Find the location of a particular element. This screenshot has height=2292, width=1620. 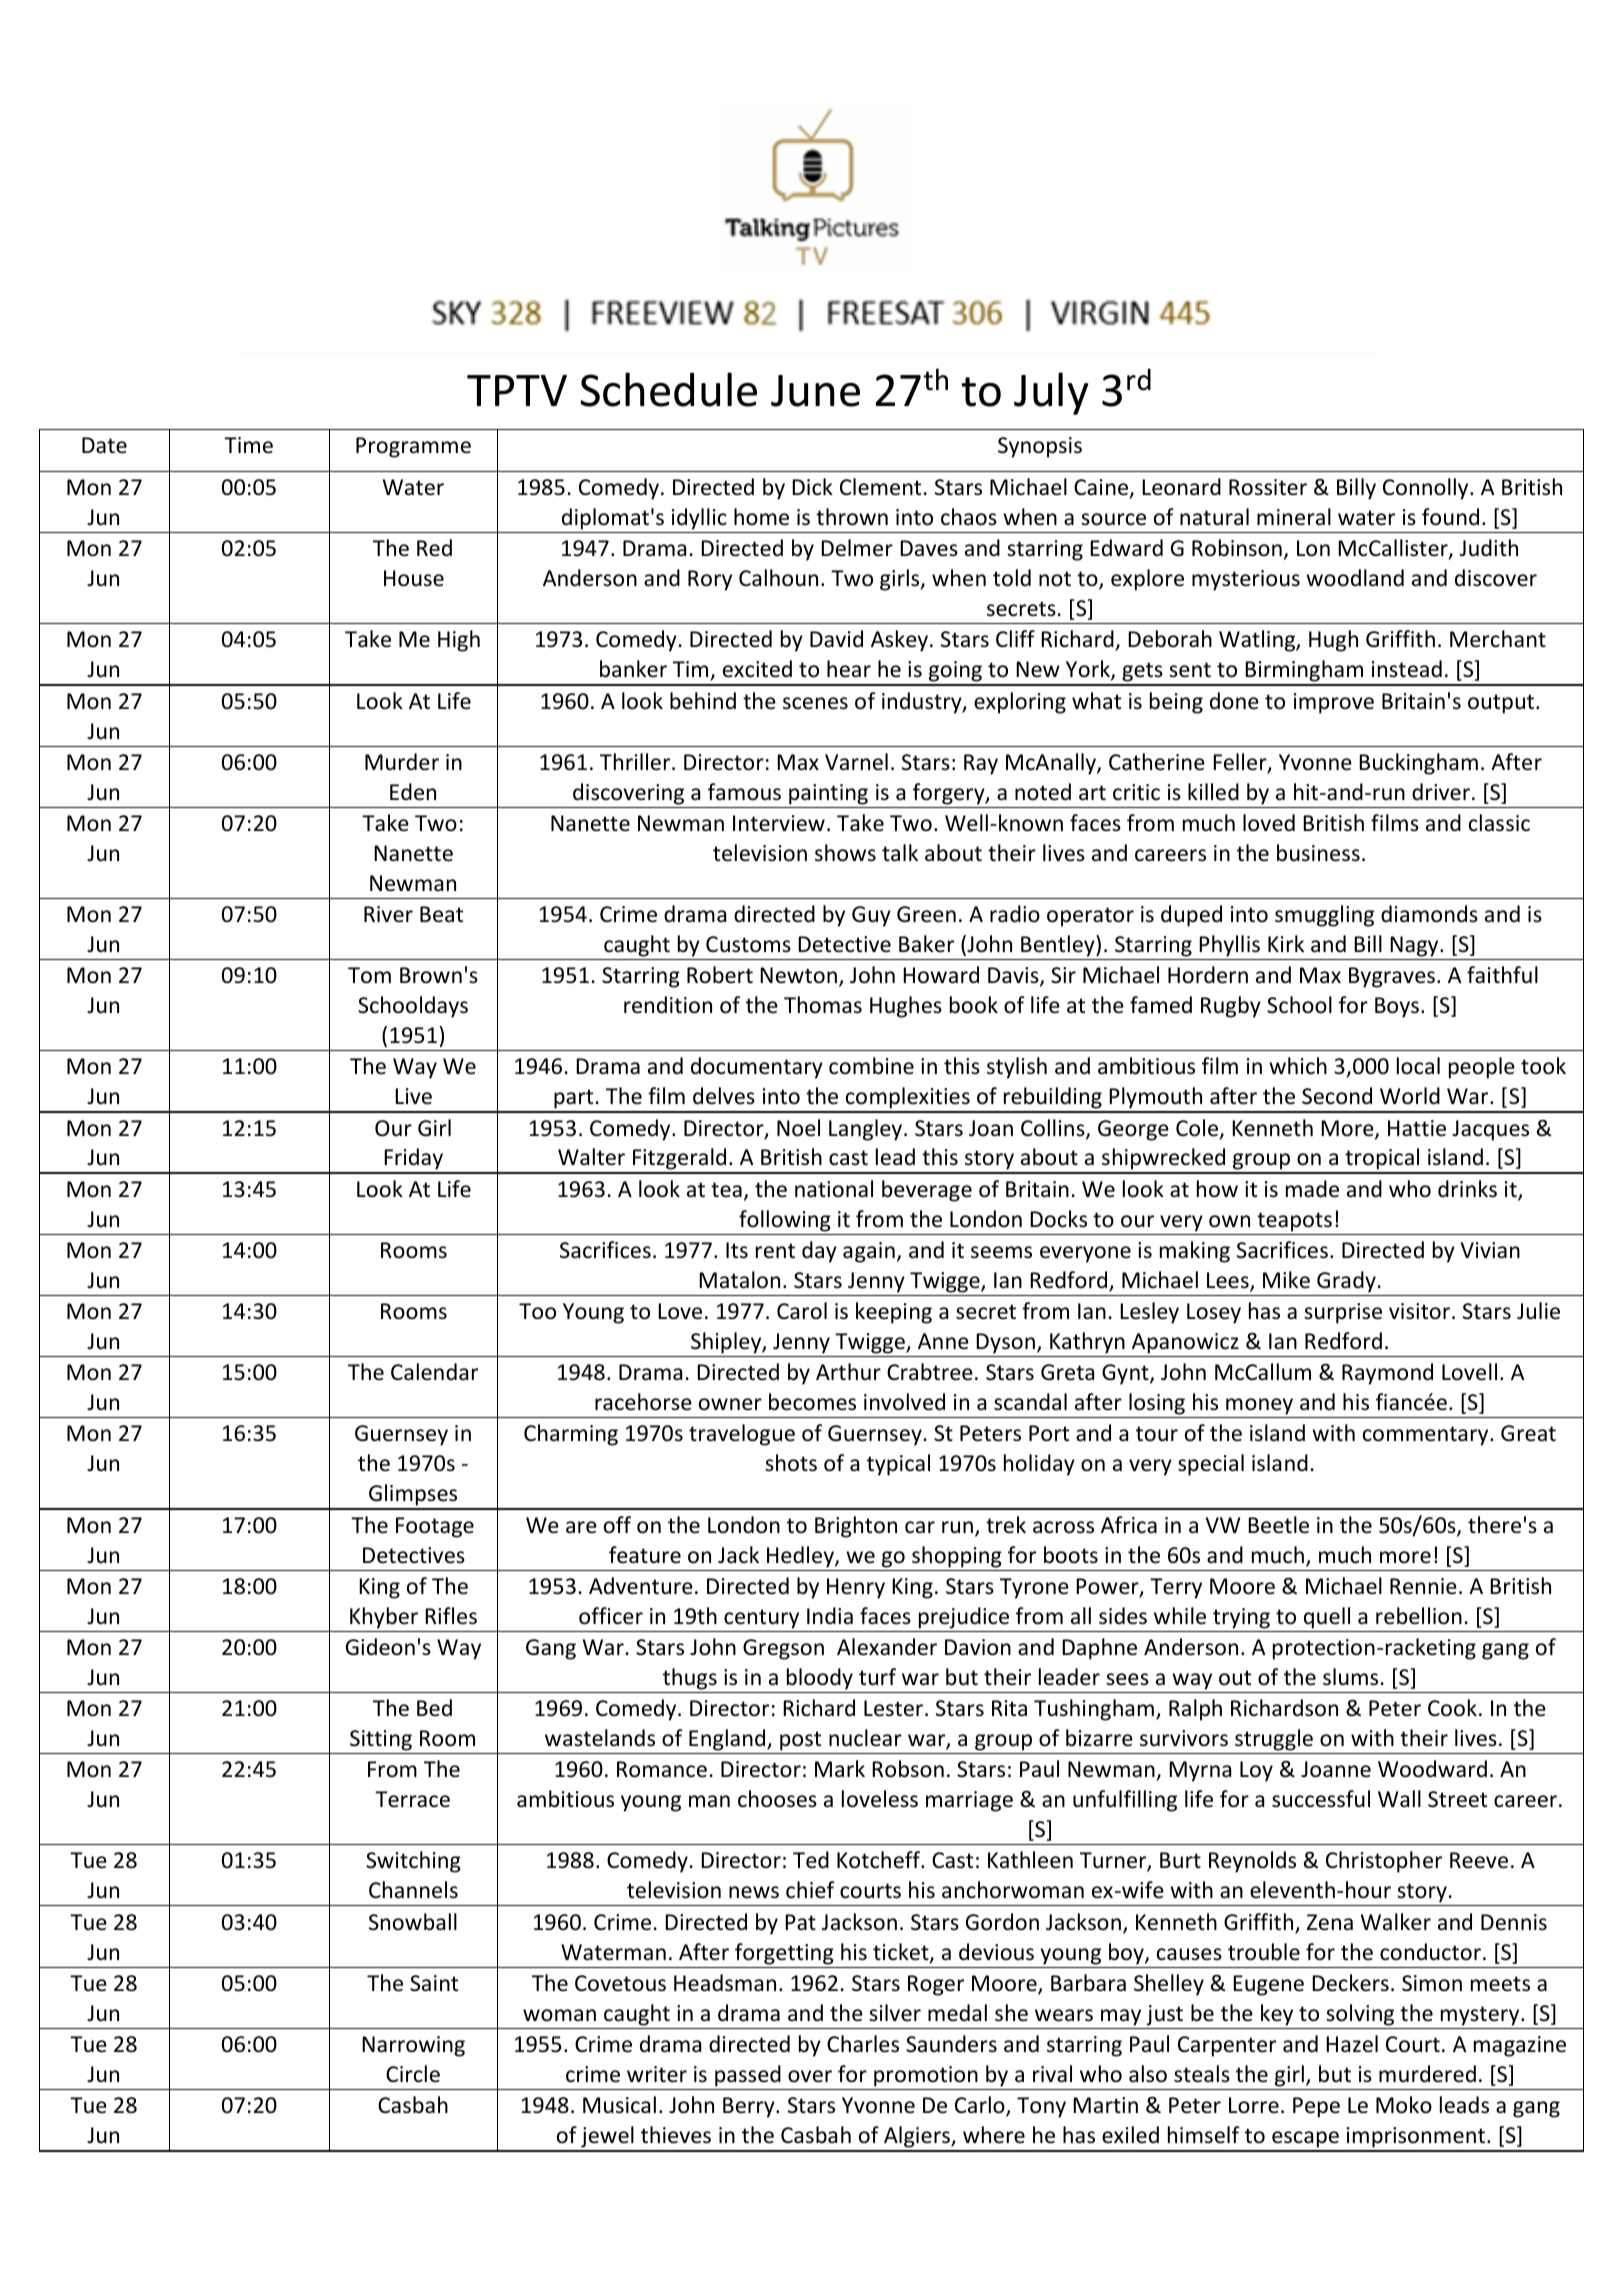

Circle is located at coordinates (413, 2074).
